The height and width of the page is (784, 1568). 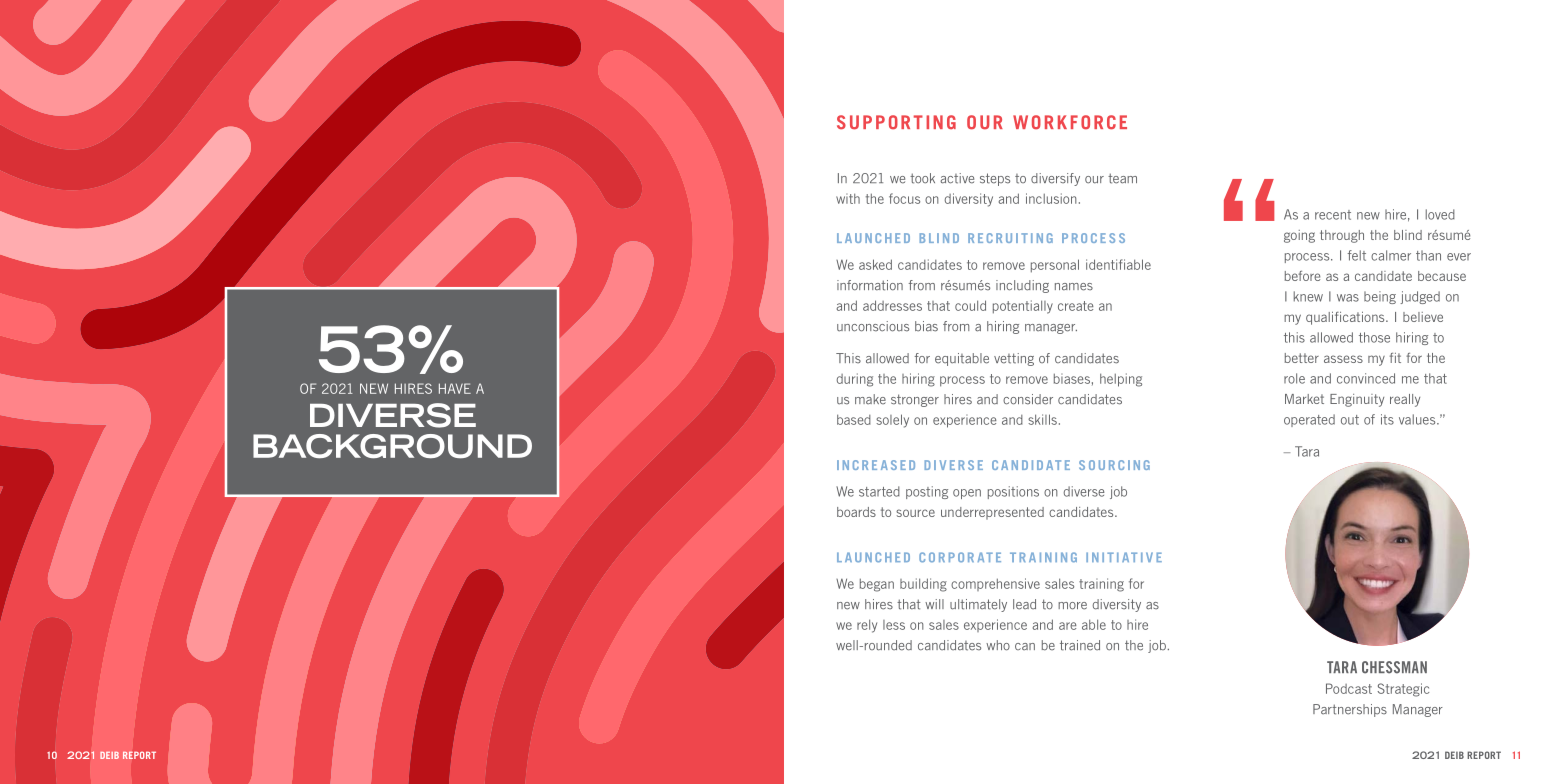 What do you see at coordinates (1349, 688) in the page?
I see `Podcast` at bounding box center [1349, 688].
